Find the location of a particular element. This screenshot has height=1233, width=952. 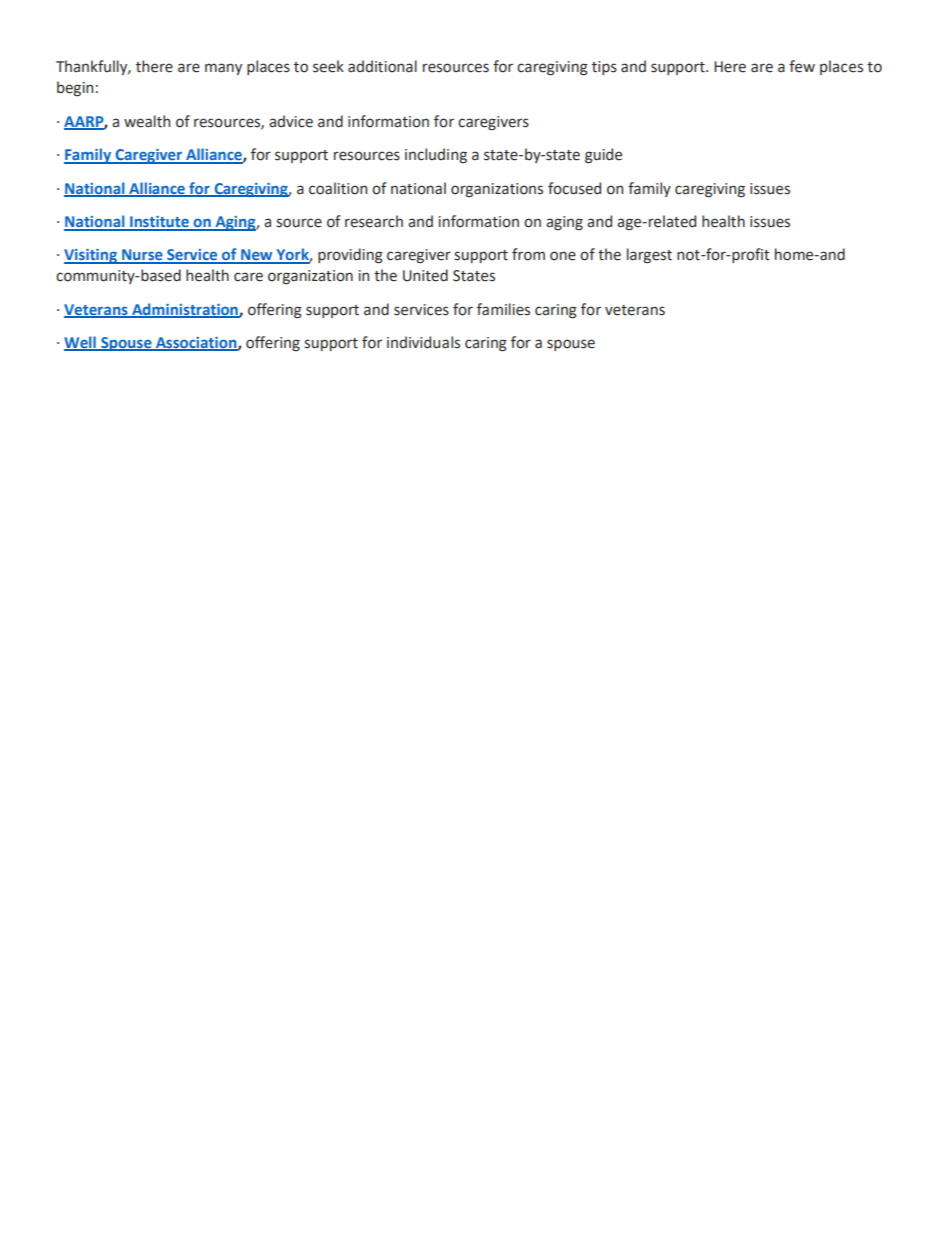

families is located at coordinates (503, 309).
